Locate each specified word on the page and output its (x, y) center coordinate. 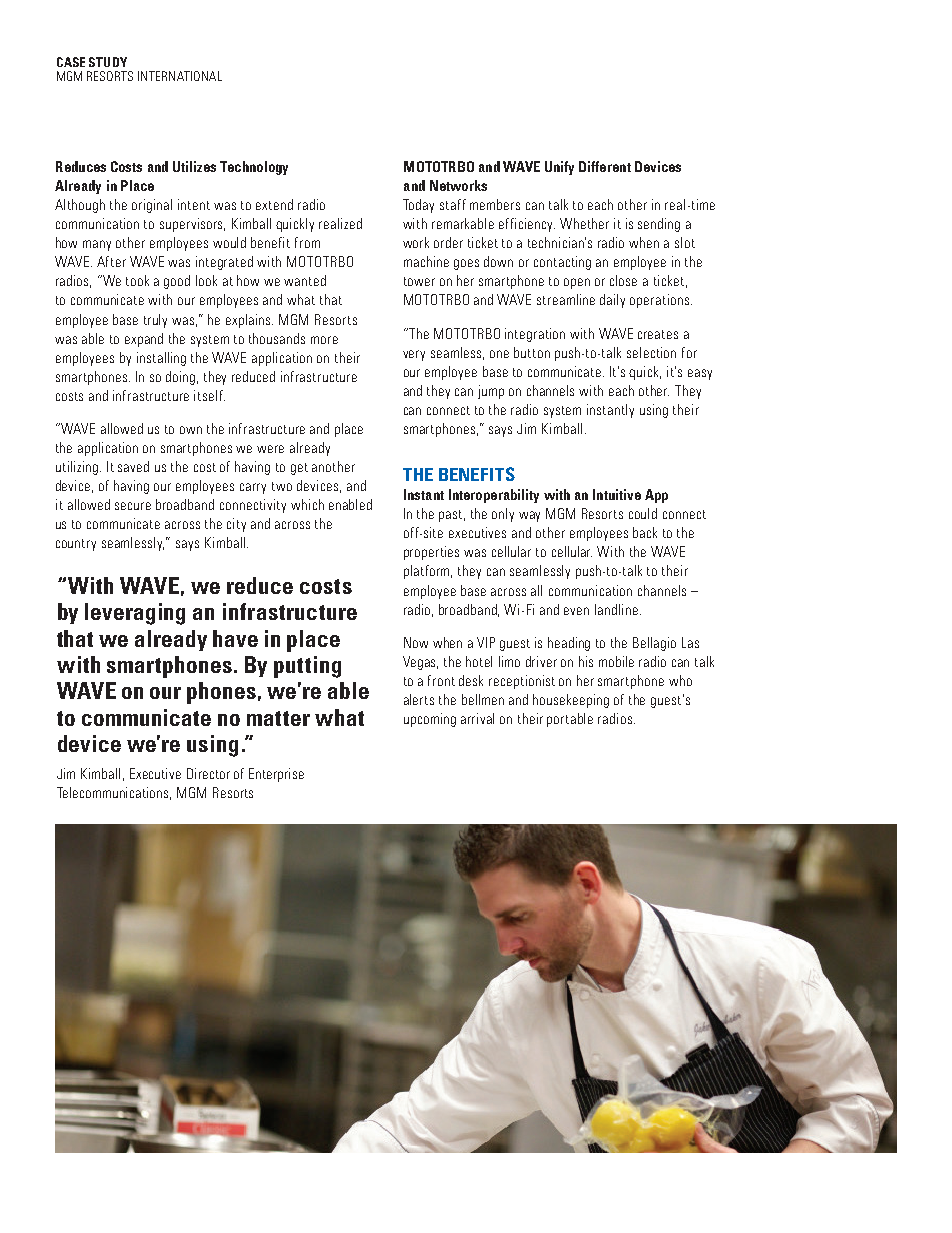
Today (418, 206)
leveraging (135, 614)
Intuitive (617, 494)
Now (416, 642)
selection (651, 352)
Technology (254, 168)
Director (208, 773)
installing (161, 359)
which (307, 504)
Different (605, 166)
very (414, 355)
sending (659, 225)
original (152, 206)
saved (133, 466)
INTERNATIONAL (180, 76)
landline (616, 609)
